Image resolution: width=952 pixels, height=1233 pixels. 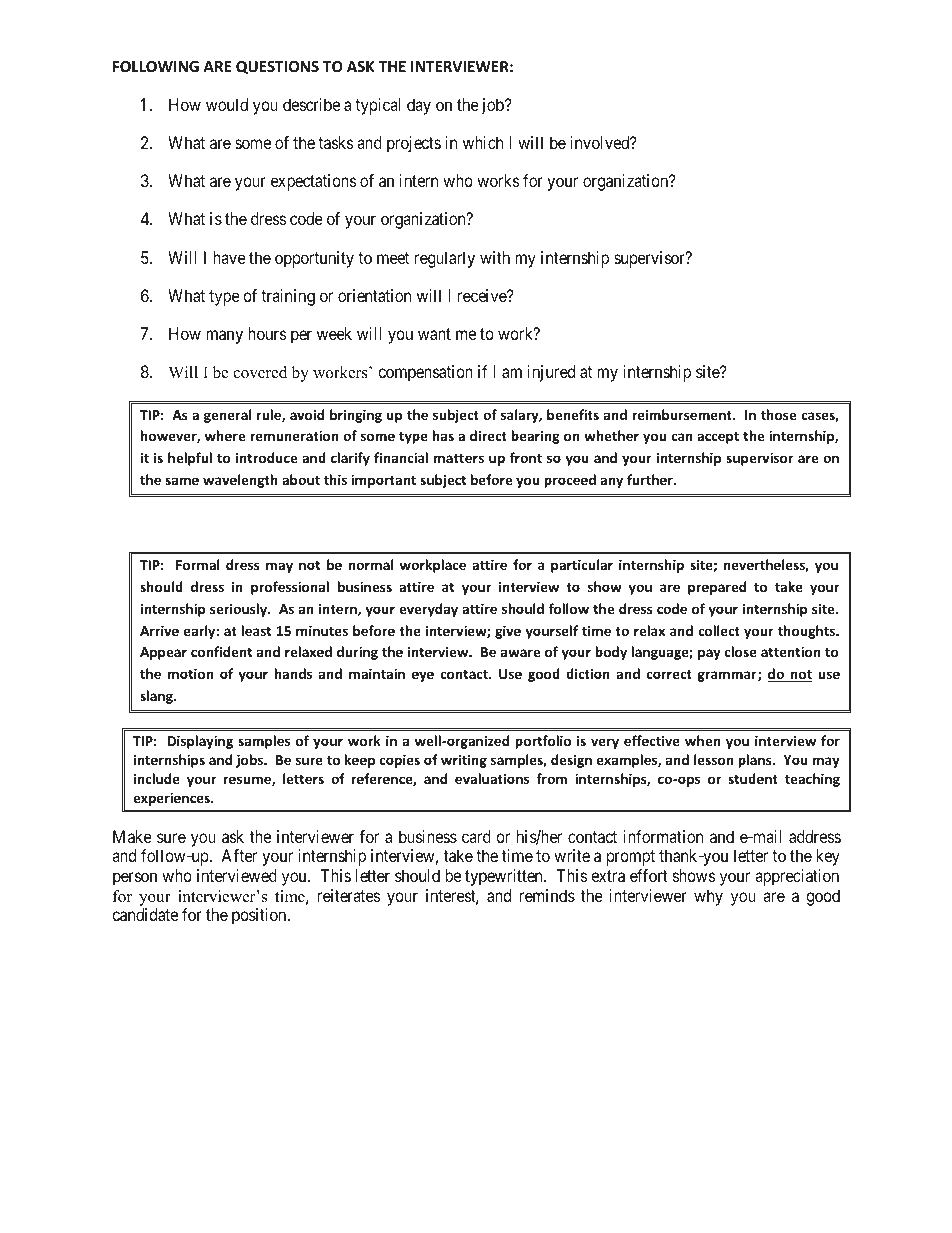 I want to click on wavelength, so click(x=240, y=481).
